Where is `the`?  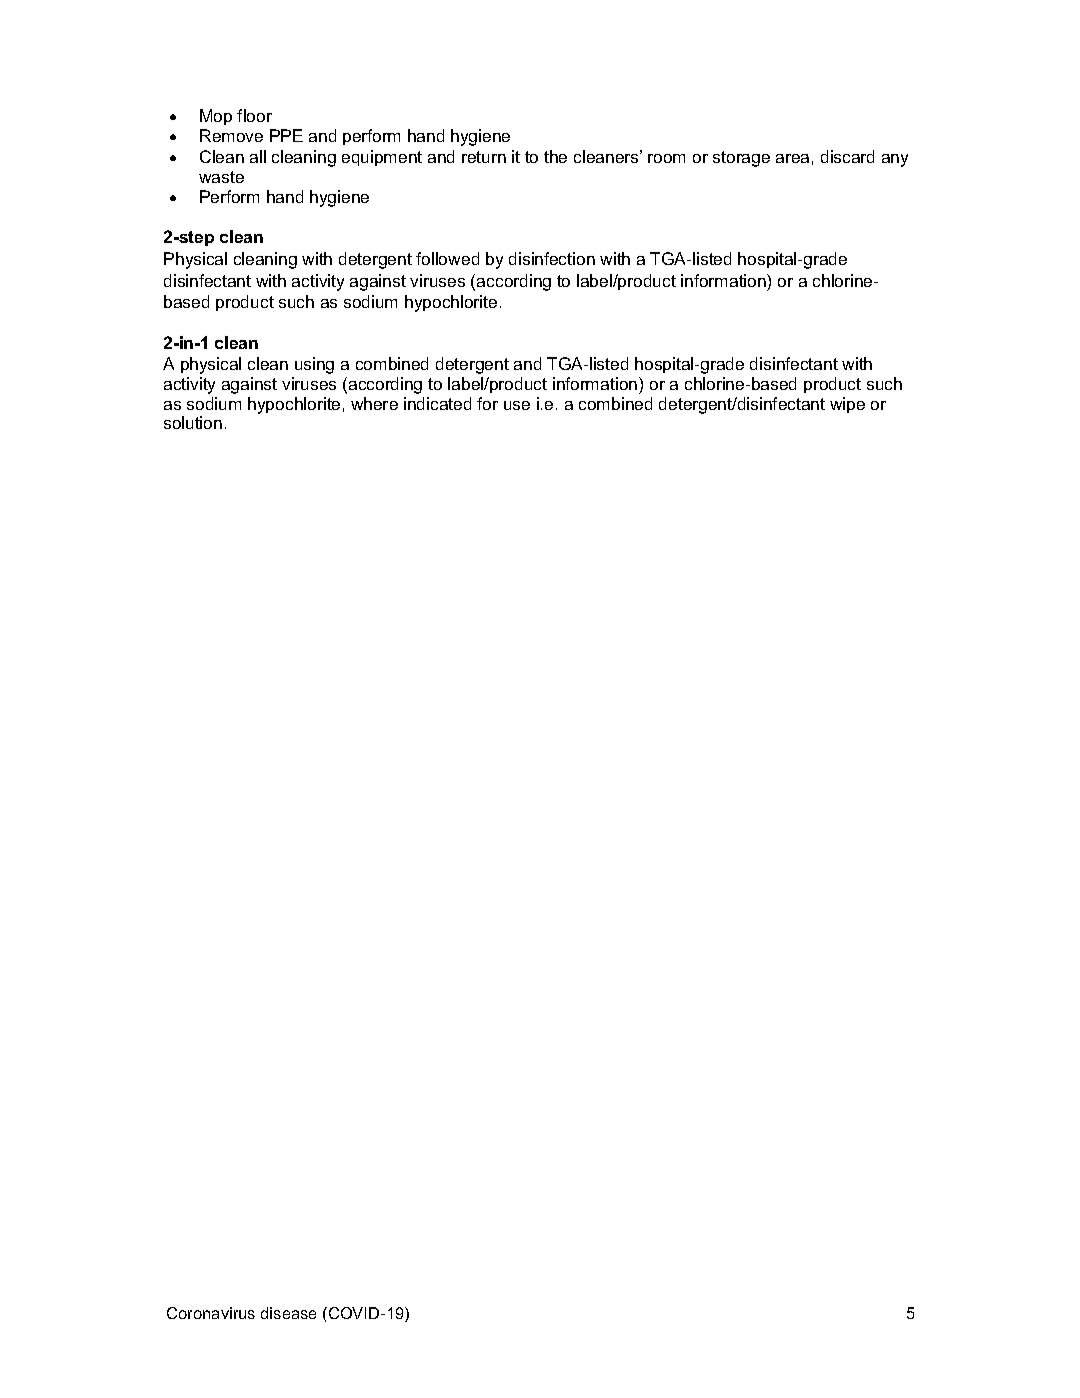
the is located at coordinates (555, 156).
